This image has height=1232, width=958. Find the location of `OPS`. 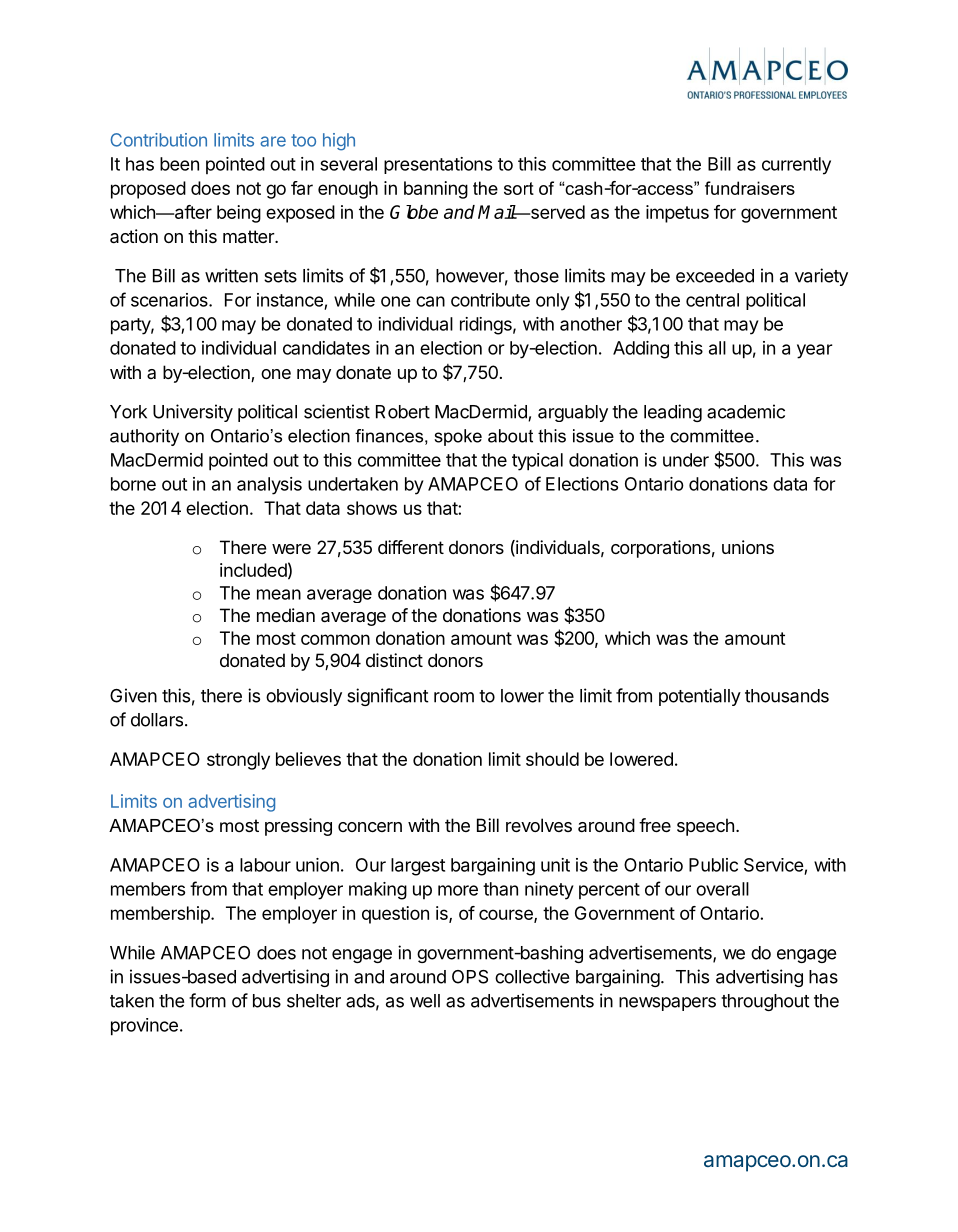

OPS is located at coordinates (470, 977).
